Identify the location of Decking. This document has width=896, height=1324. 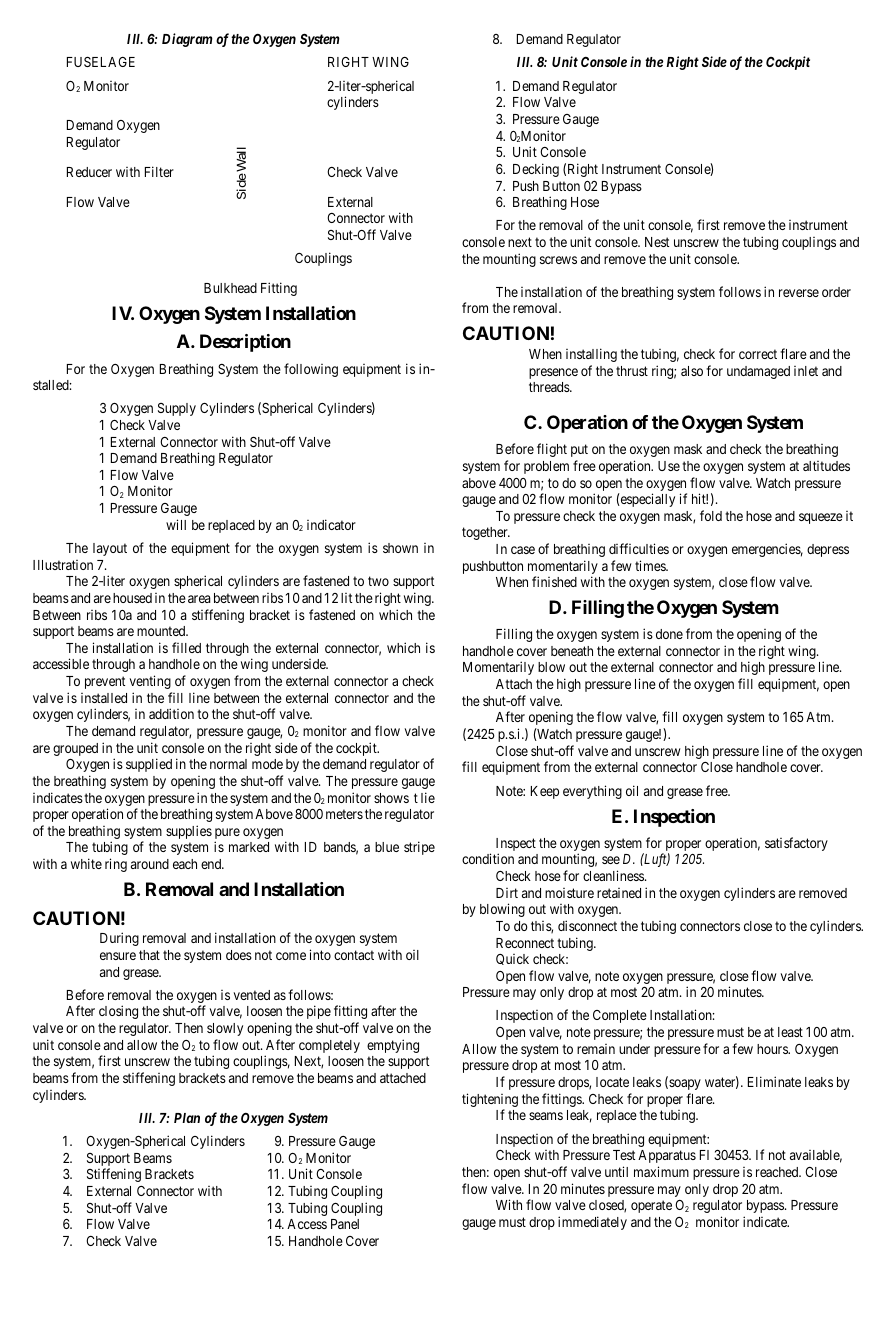
(536, 170).
